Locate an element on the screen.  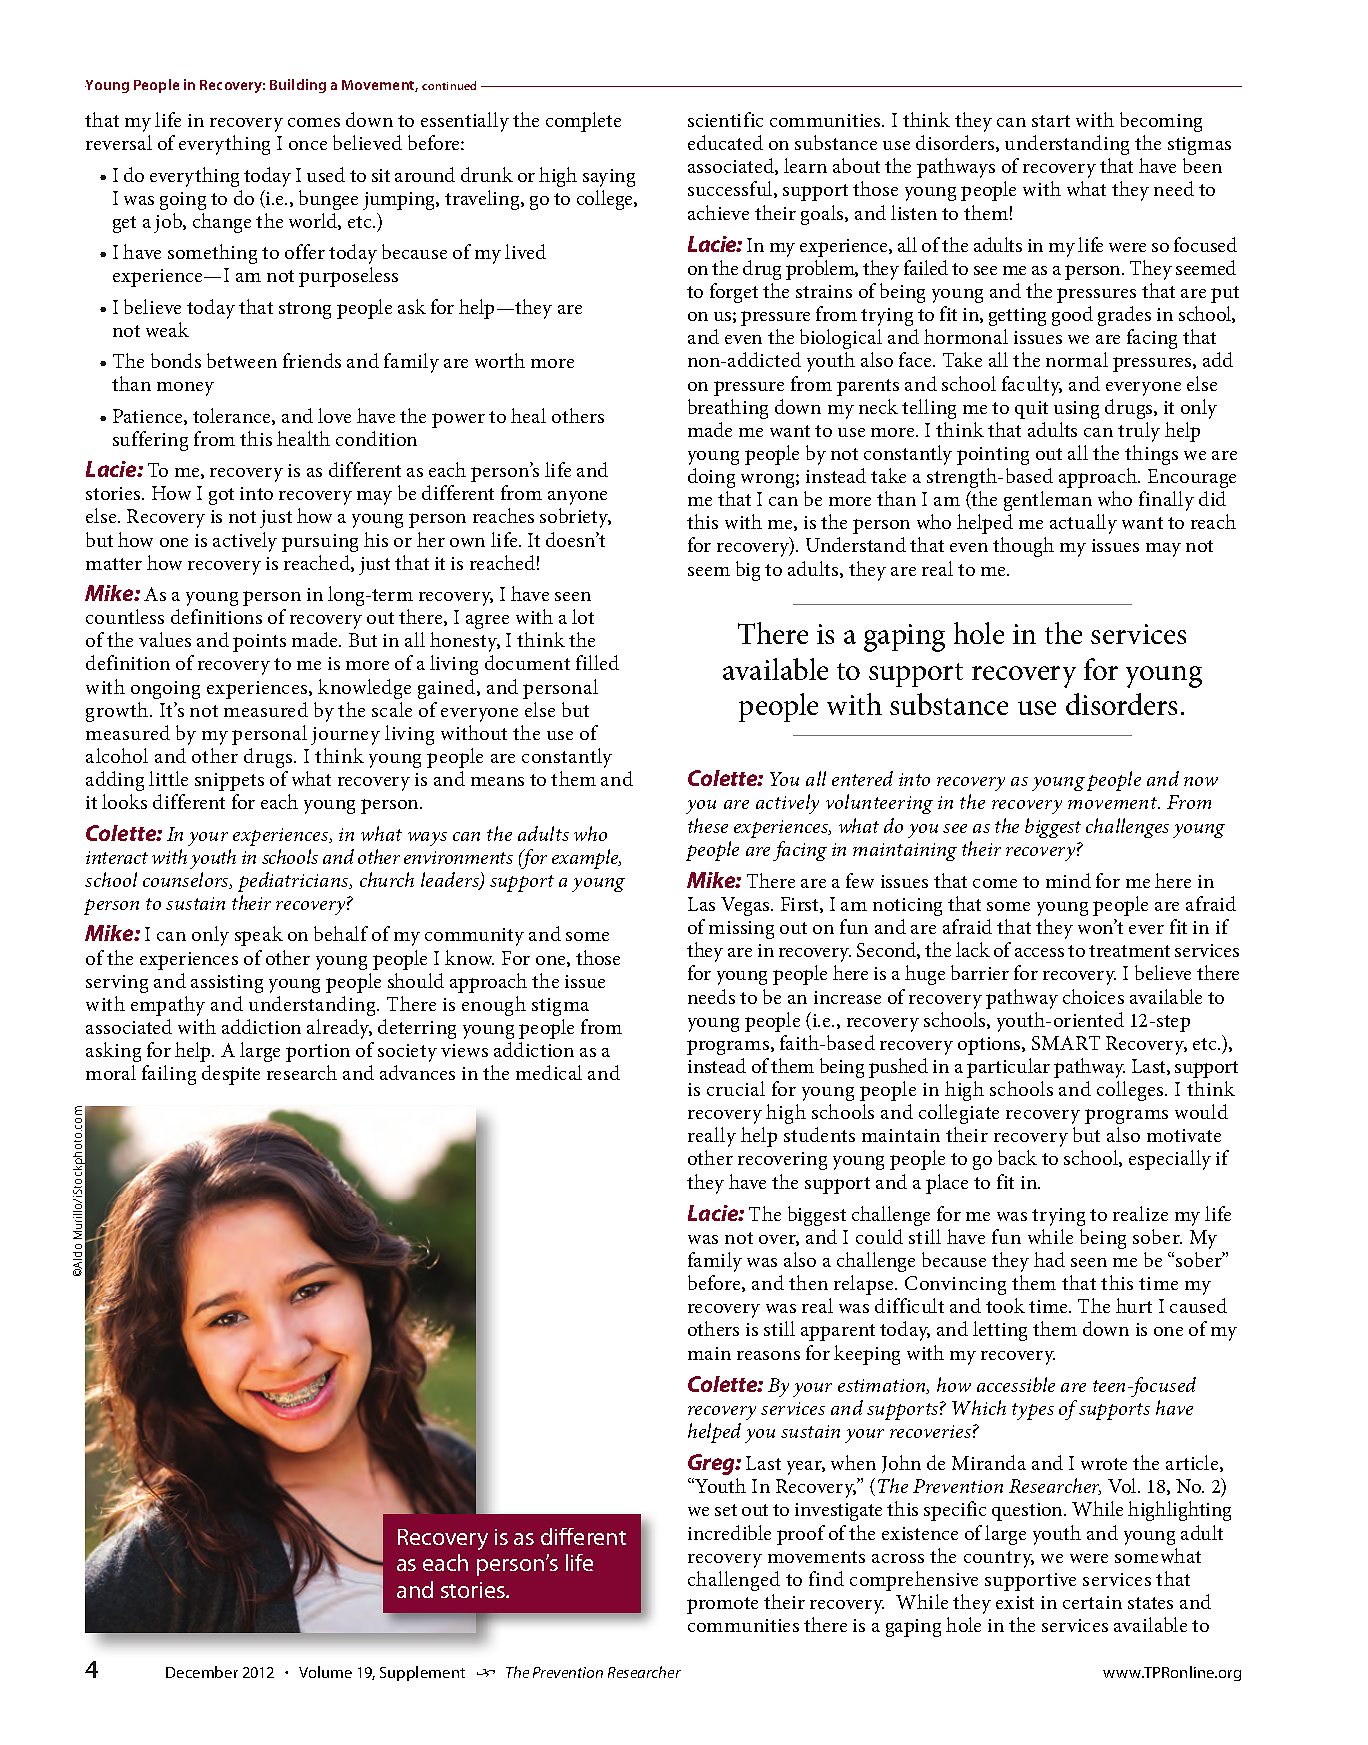
mind is located at coordinates (1068, 880).
